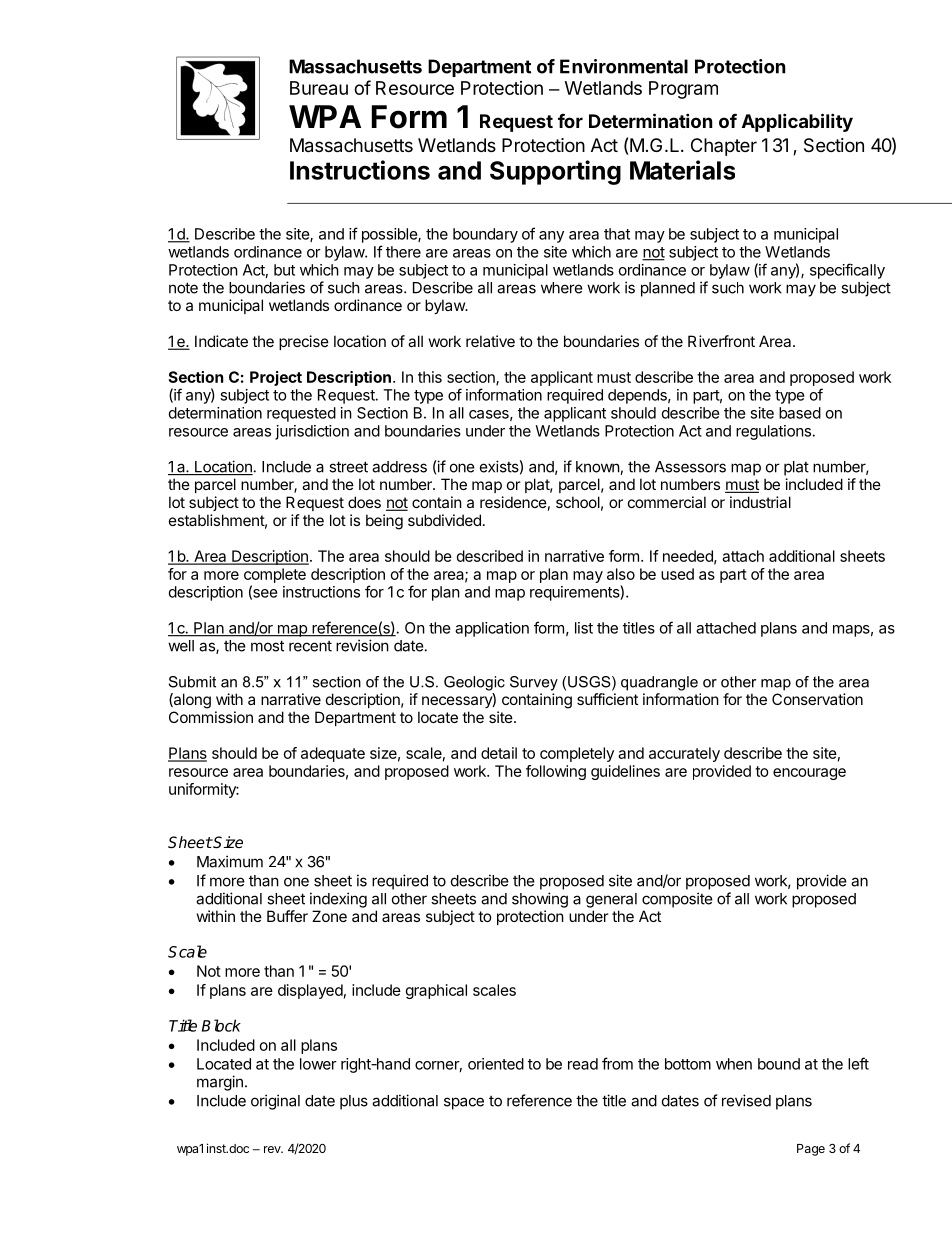 The width and height of the image is (952, 1233). I want to click on Supporting, so click(555, 172).
